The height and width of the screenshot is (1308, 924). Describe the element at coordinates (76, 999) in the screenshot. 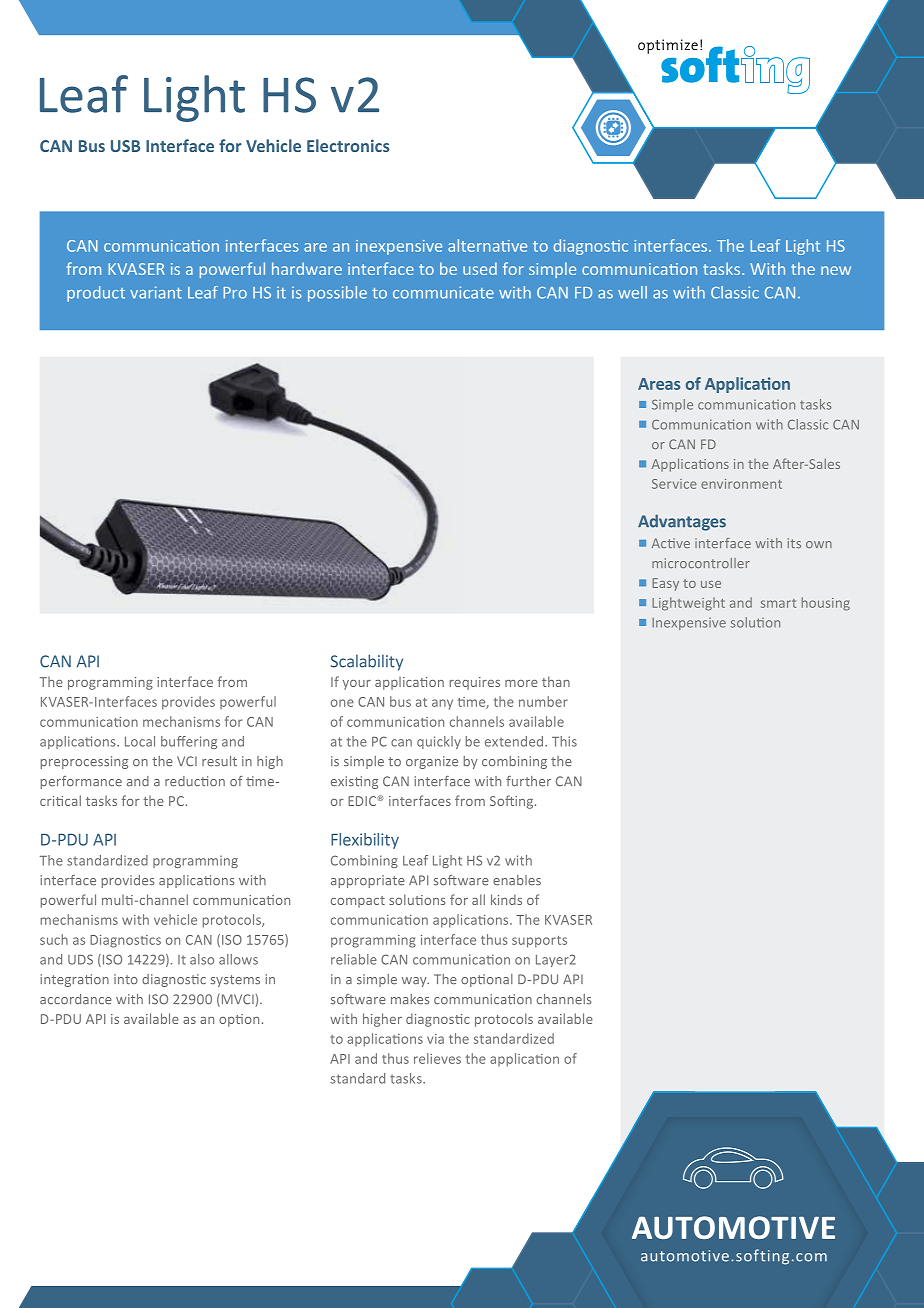

I see `accordance` at that location.
